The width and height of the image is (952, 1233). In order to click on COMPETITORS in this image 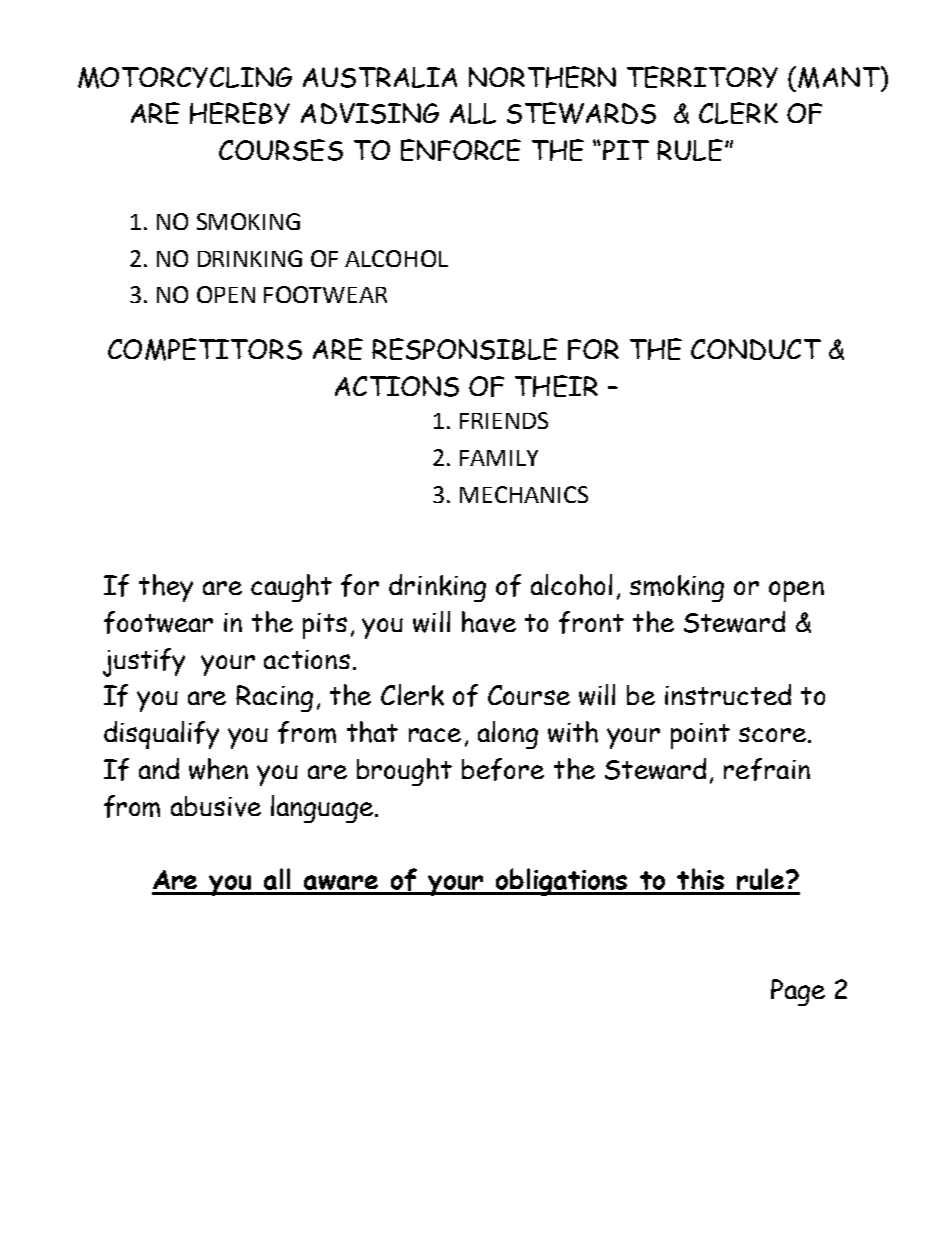, I will do `click(205, 349)`.
